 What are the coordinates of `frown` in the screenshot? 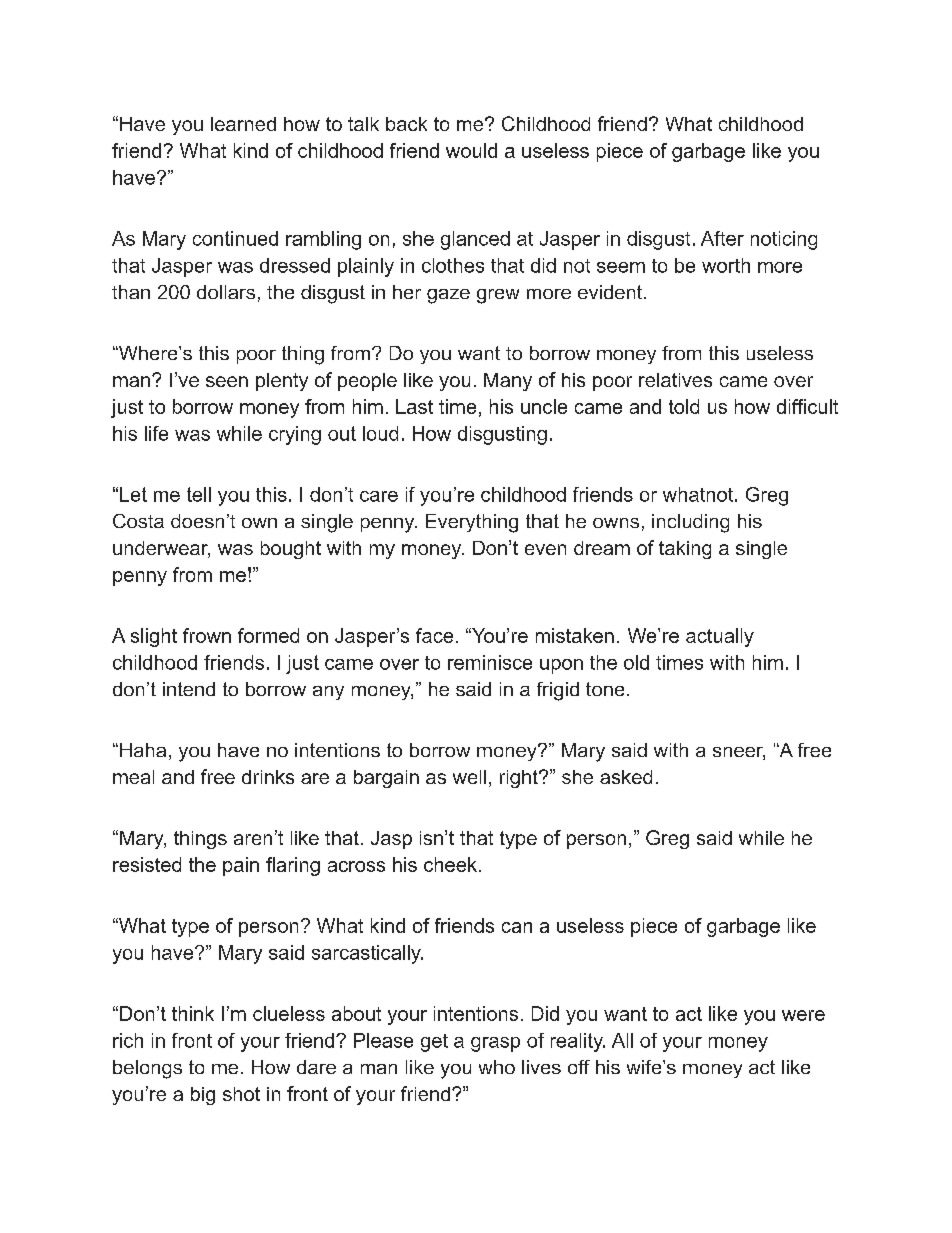 It's located at (207, 635).
